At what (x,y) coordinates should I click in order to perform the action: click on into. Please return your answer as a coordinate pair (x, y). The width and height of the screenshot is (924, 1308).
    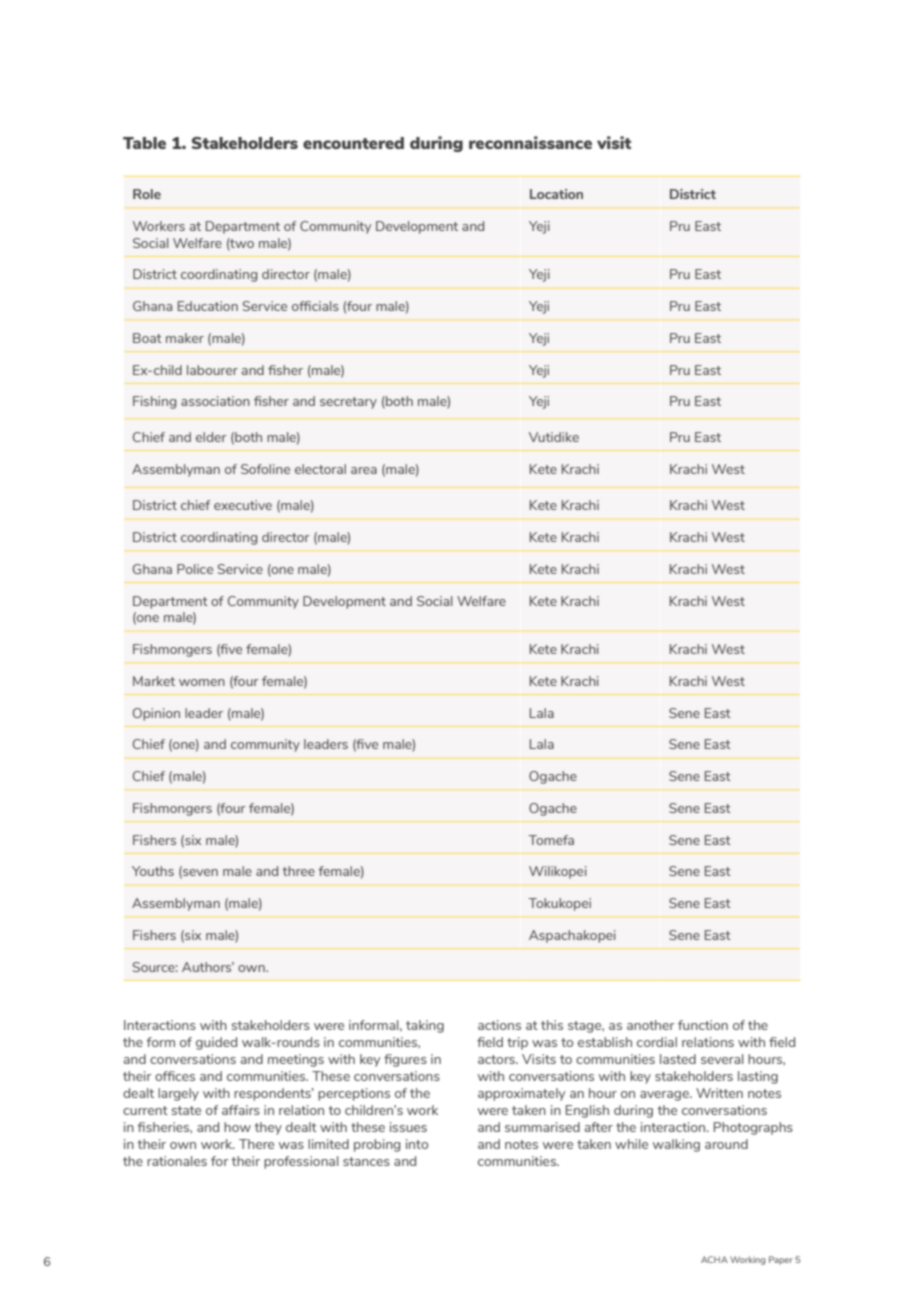
    Looking at the image, I should click on (417, 1144).
